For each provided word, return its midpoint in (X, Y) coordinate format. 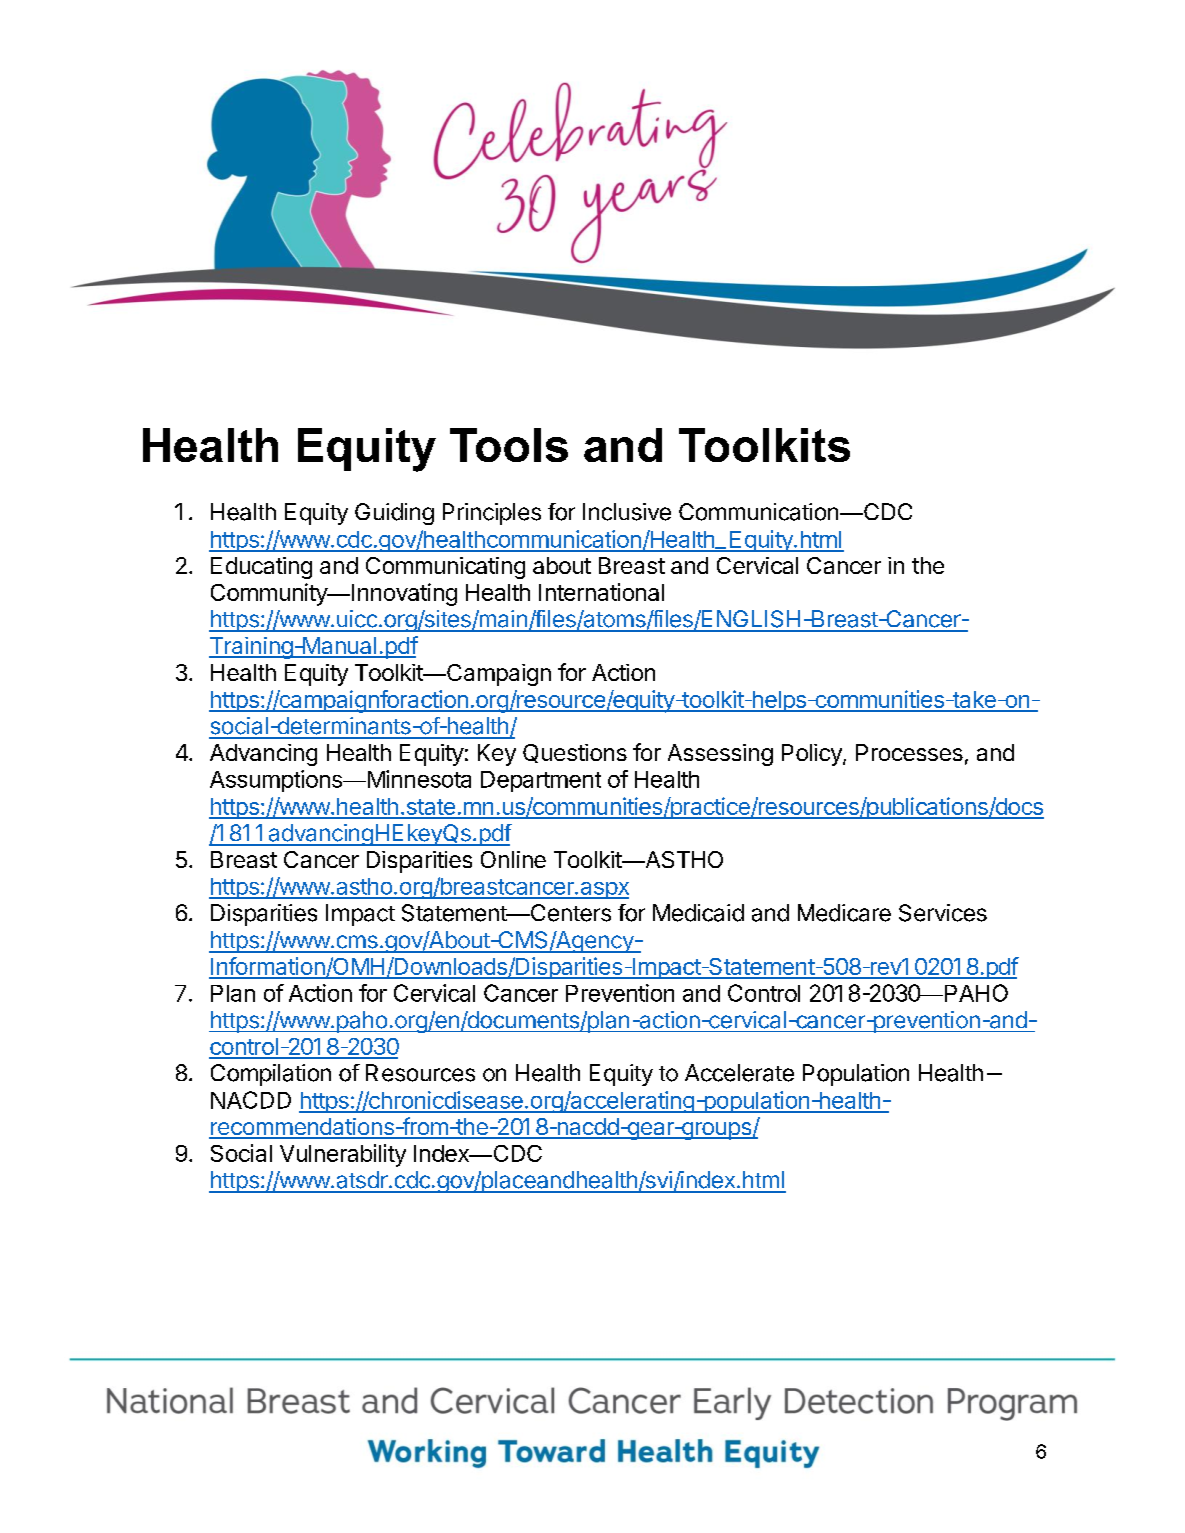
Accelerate (739, 1073)
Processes (909, 752)
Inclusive (627, 512)
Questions (575, 753)
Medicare (844, 913)
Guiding (394, 514)
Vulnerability (343, 1155)
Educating (261, 568)
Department (541, 781)
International (601, 592)
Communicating (445, 568)
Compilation (271, 1075)
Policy (813, 755)
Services (943, 913)
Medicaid (698, 913)
